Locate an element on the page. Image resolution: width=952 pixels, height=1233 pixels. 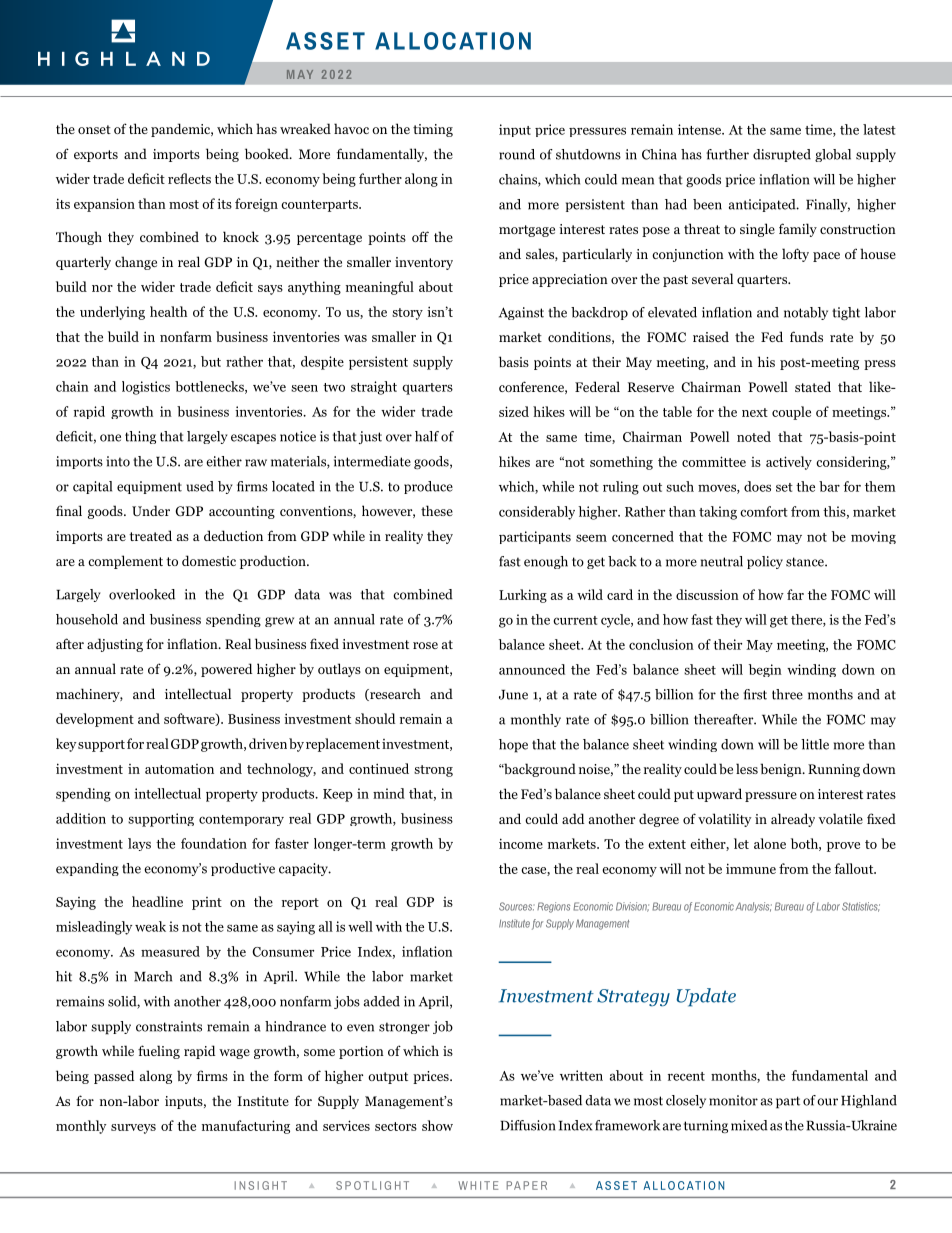
already is located at coordinates (793, 820).
